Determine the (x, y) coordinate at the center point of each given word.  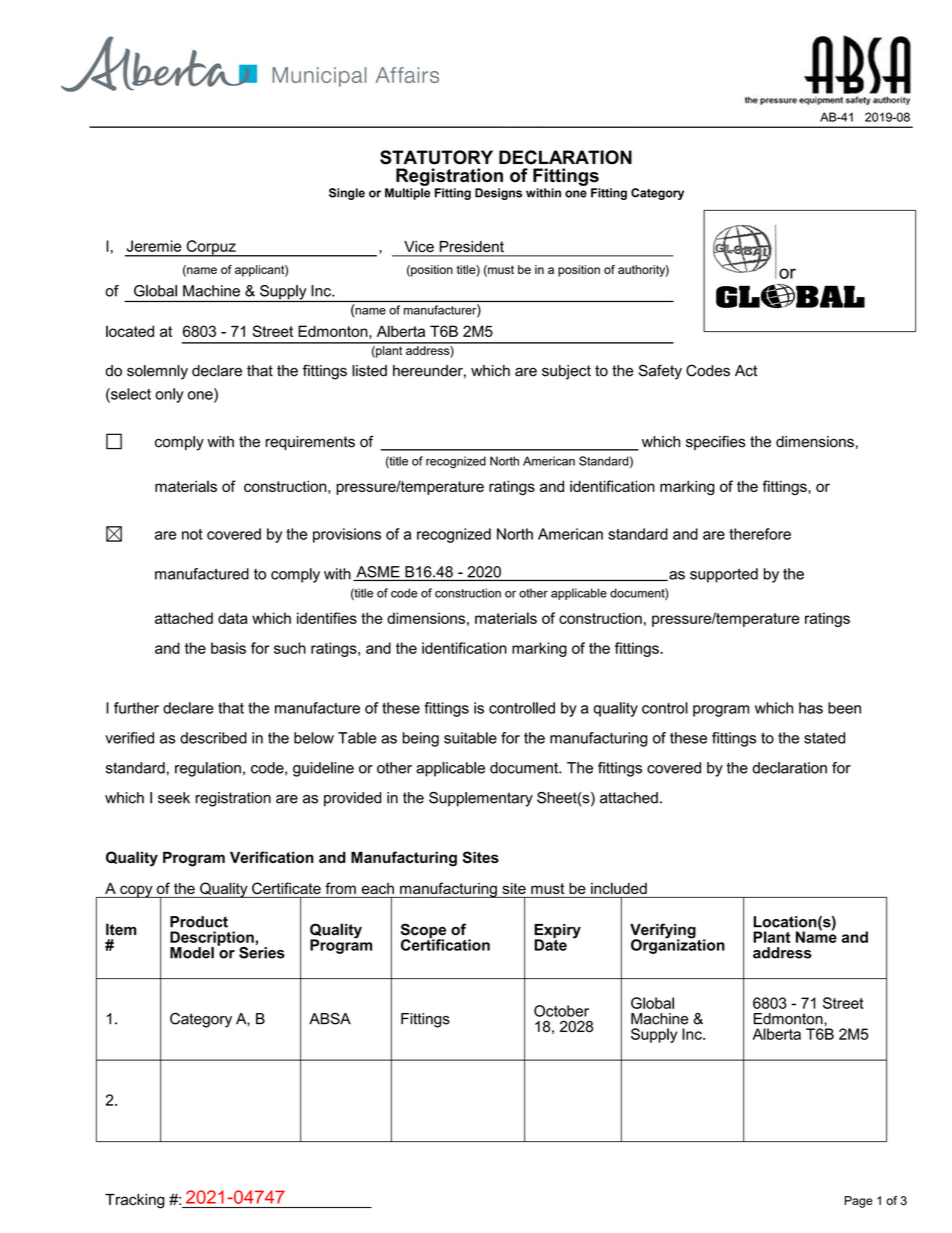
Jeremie (154, 246)
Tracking (135, 1201)
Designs (498, 194)
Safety (660, 372)
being (420, 739)
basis (228, 648)
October (561, 1011)
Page (858, 1202)
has (811, 708)
